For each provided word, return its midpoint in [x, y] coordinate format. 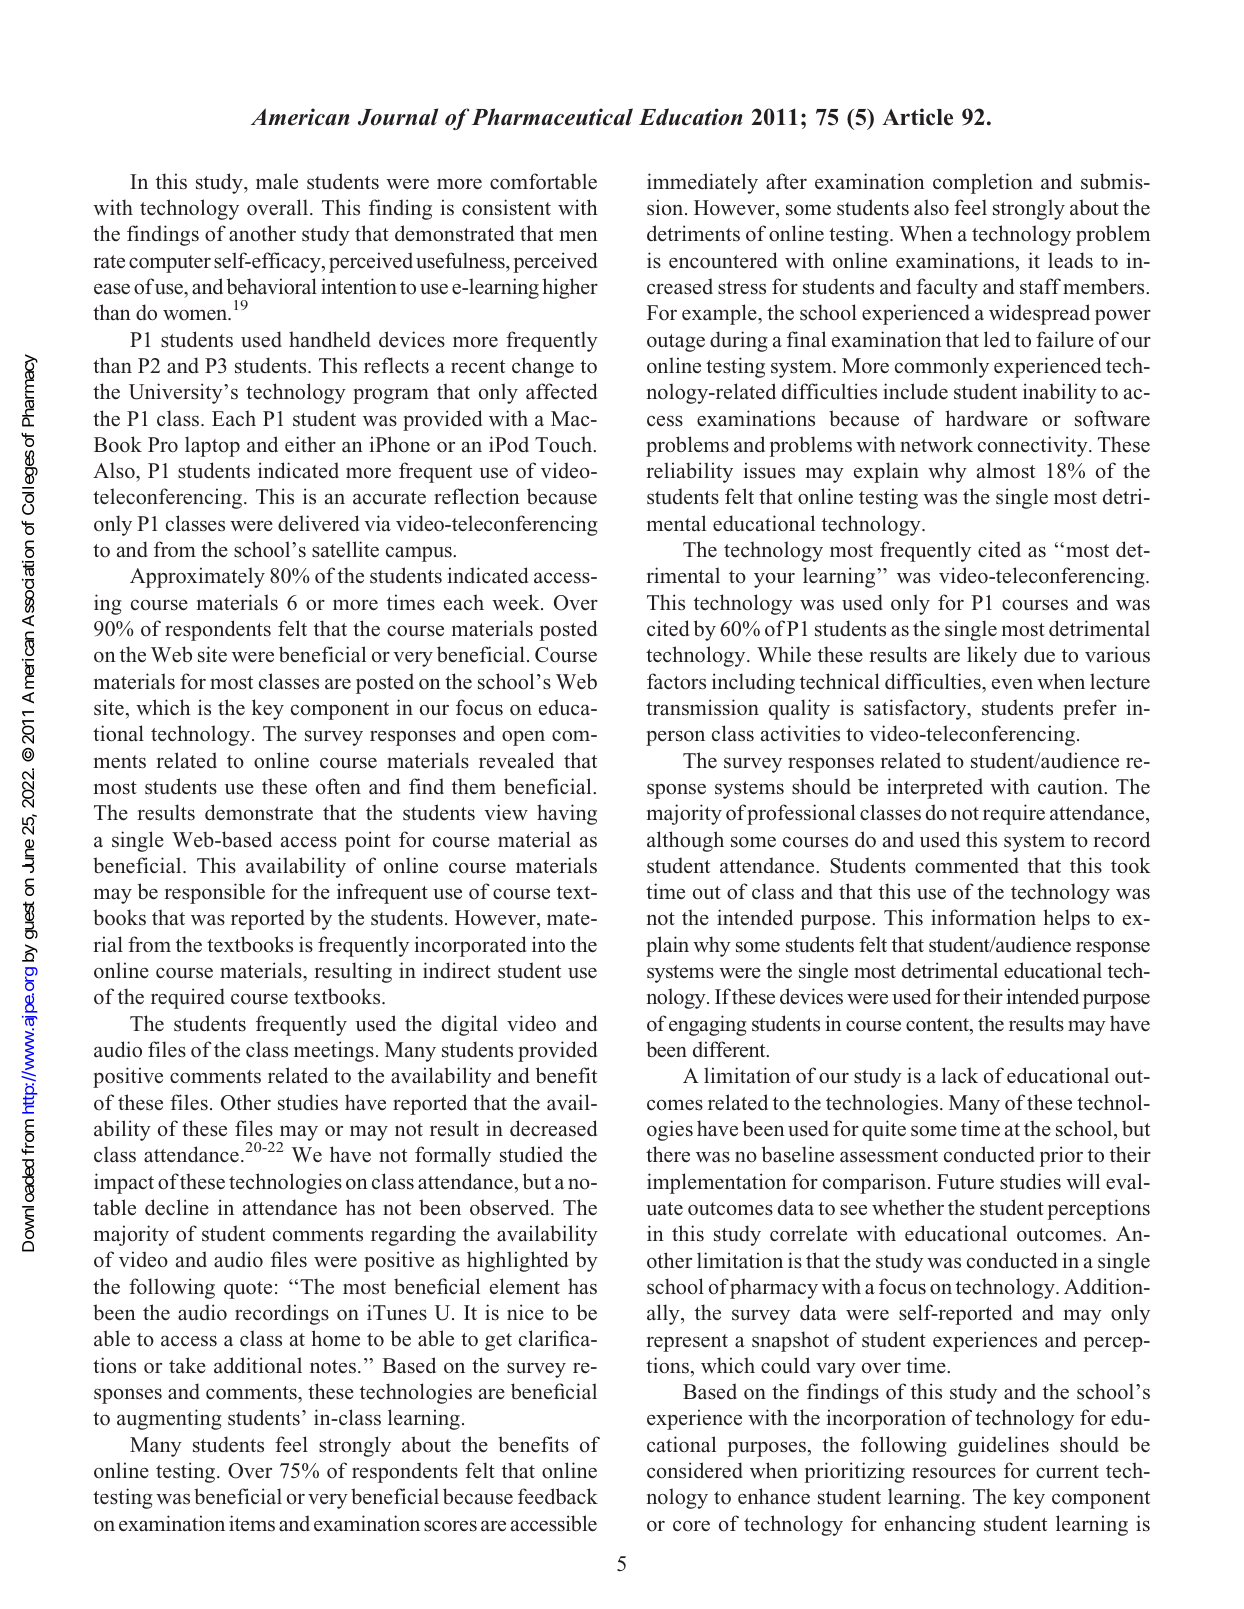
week [517, 602]
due [1039, 654]
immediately [702, 183]
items [252, 1523]
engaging [708, 1025]
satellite [345, 549]
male [277, 181]
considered [695, 1470]
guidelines [1003, 1446]
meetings [334, 1051]
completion [983, 183]
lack [960, 1075]
